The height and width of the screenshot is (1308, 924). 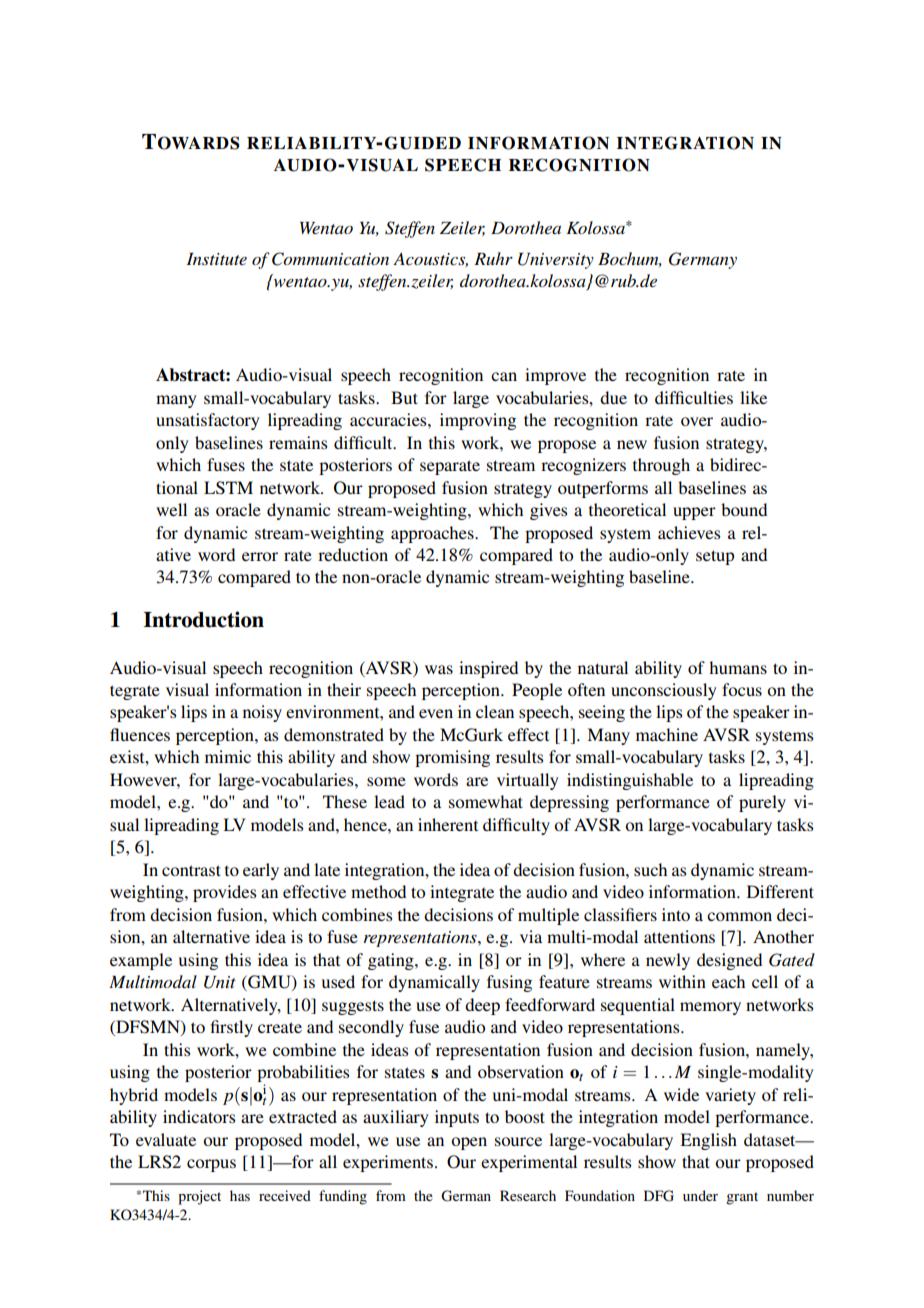 What do you see at coordinates (208, 421) in the screenshot?
I see `unsatisfactory` at bounding box center [208, 421].
